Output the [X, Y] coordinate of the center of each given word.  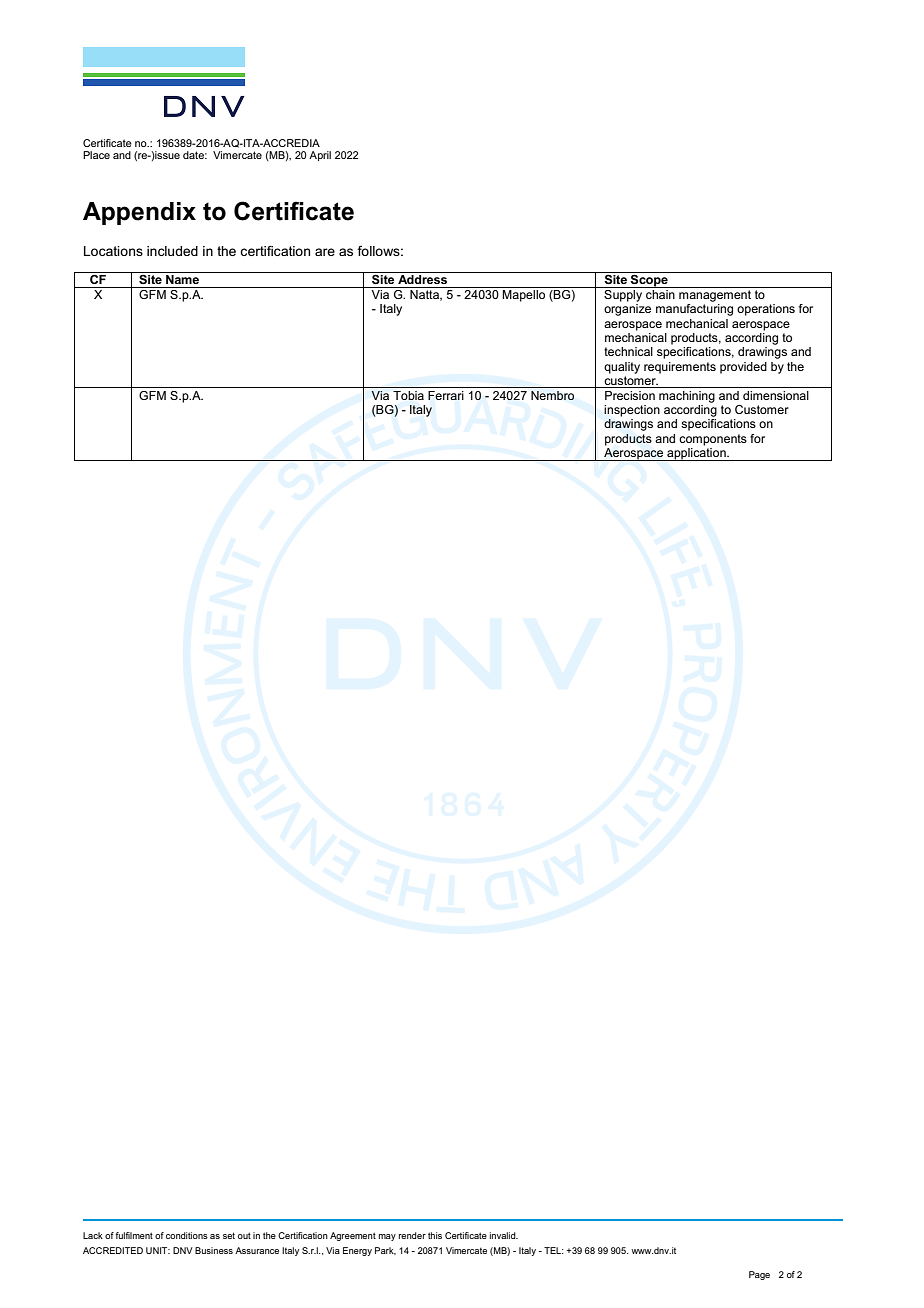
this [435, 1235]
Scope [649, 280]
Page [759, 1275]
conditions [187, 1235]
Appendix [139, 213]
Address [422, 278]
